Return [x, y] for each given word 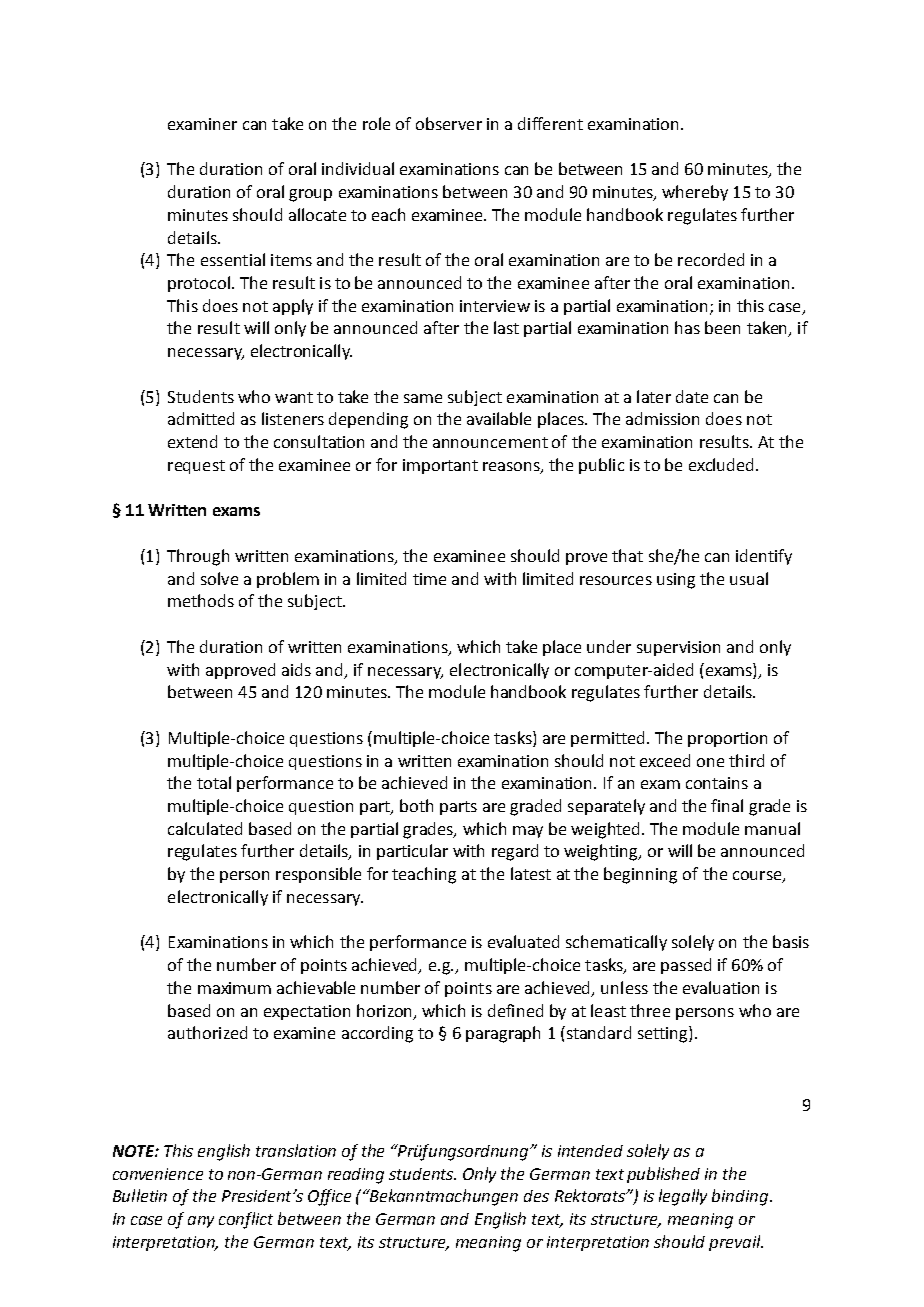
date [692, 396]
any [201, 1222]
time [429, 579]
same [423, 398]
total [214, 782]
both [416, 805]
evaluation [721, 987]
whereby [695, 193]
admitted [201, 418]
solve [219, 578]
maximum [234, 988]
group [310, 195]
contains [717, 783]
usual [749, 578]
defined [515, 1010]
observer [449, 123]
